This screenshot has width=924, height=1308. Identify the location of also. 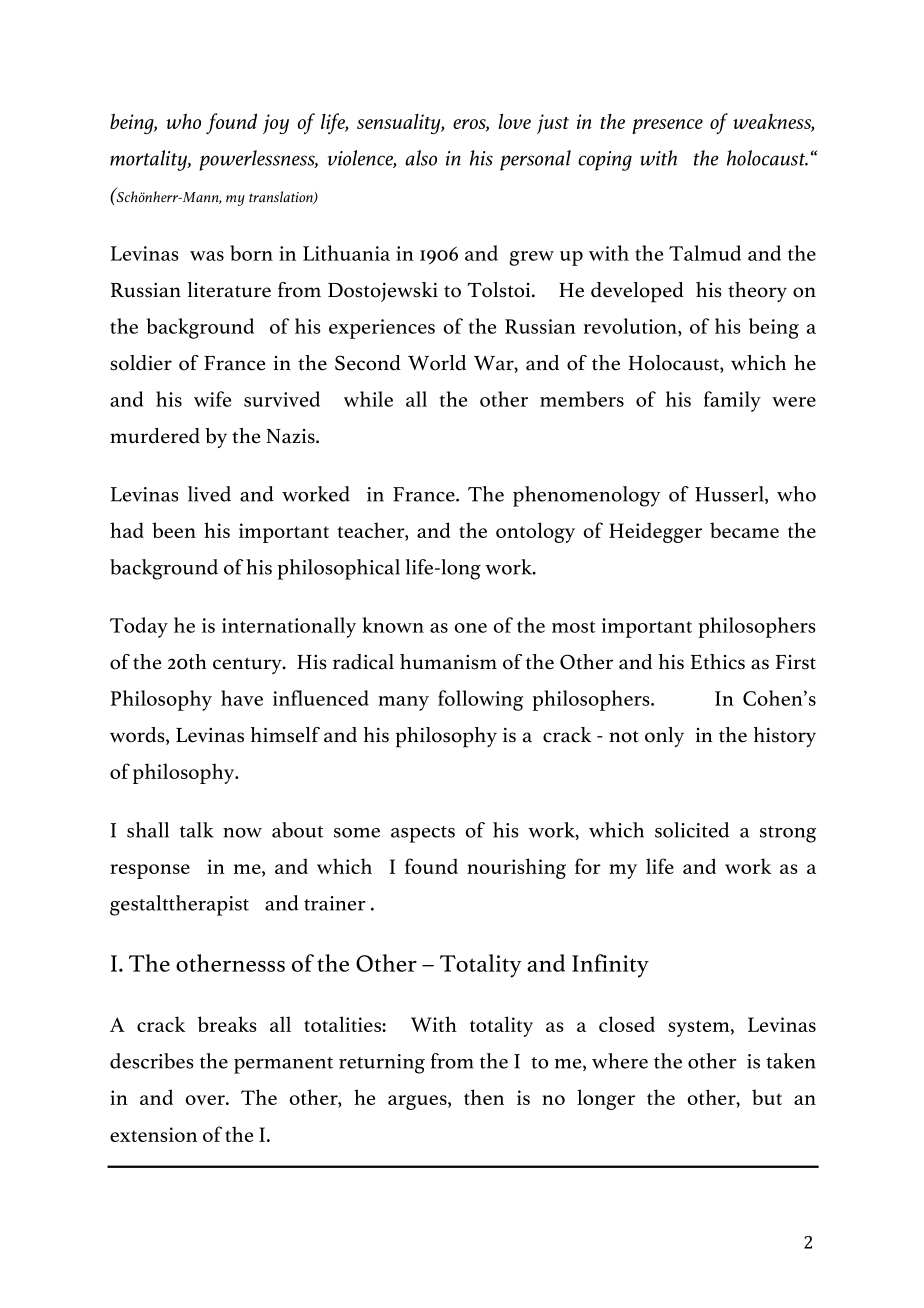
(421, 158).
